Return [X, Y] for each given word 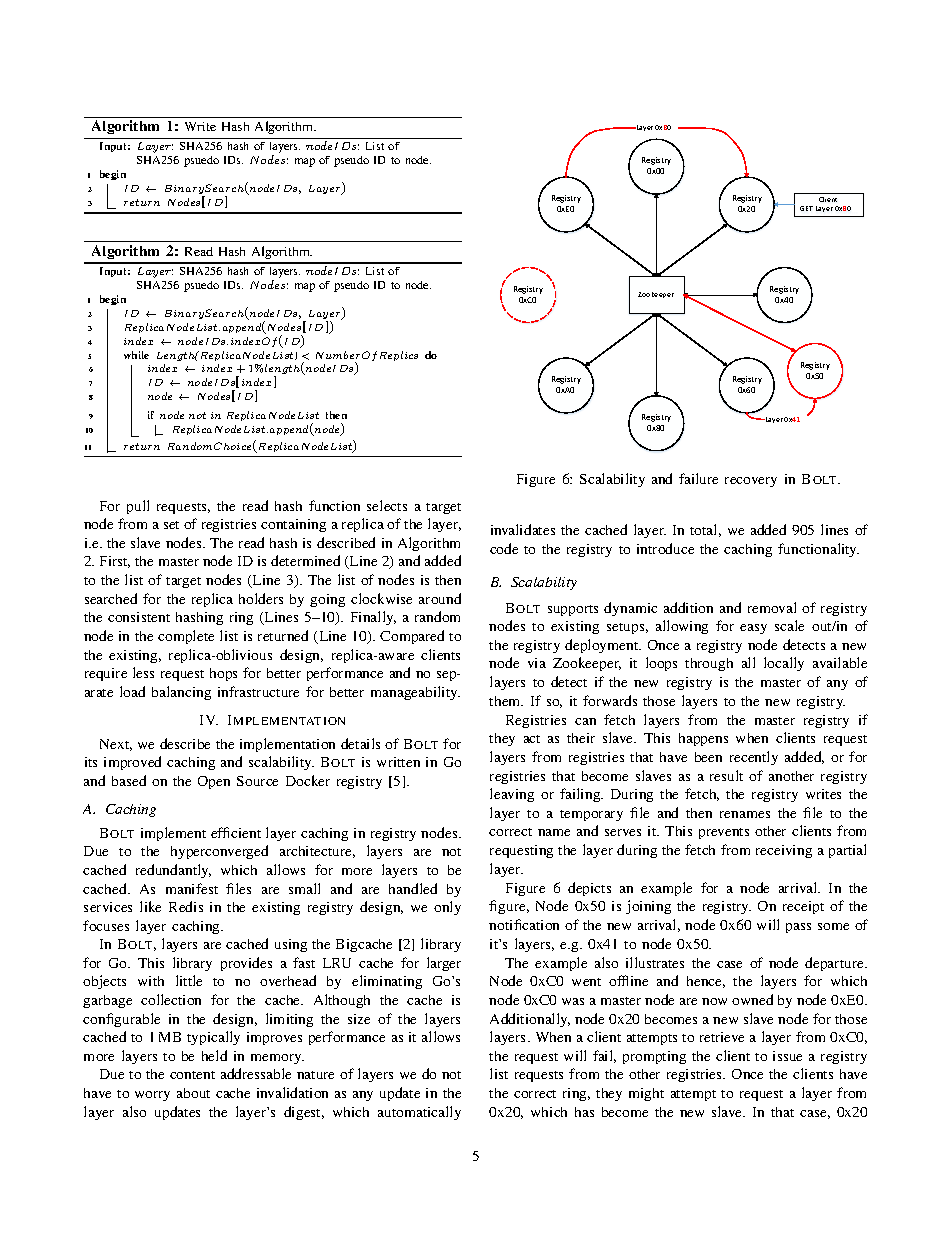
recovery [751, 482]
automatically [419, 1113]
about [193, 1093]
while [136, 355]
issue [787, 1056]
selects [387, 505]
